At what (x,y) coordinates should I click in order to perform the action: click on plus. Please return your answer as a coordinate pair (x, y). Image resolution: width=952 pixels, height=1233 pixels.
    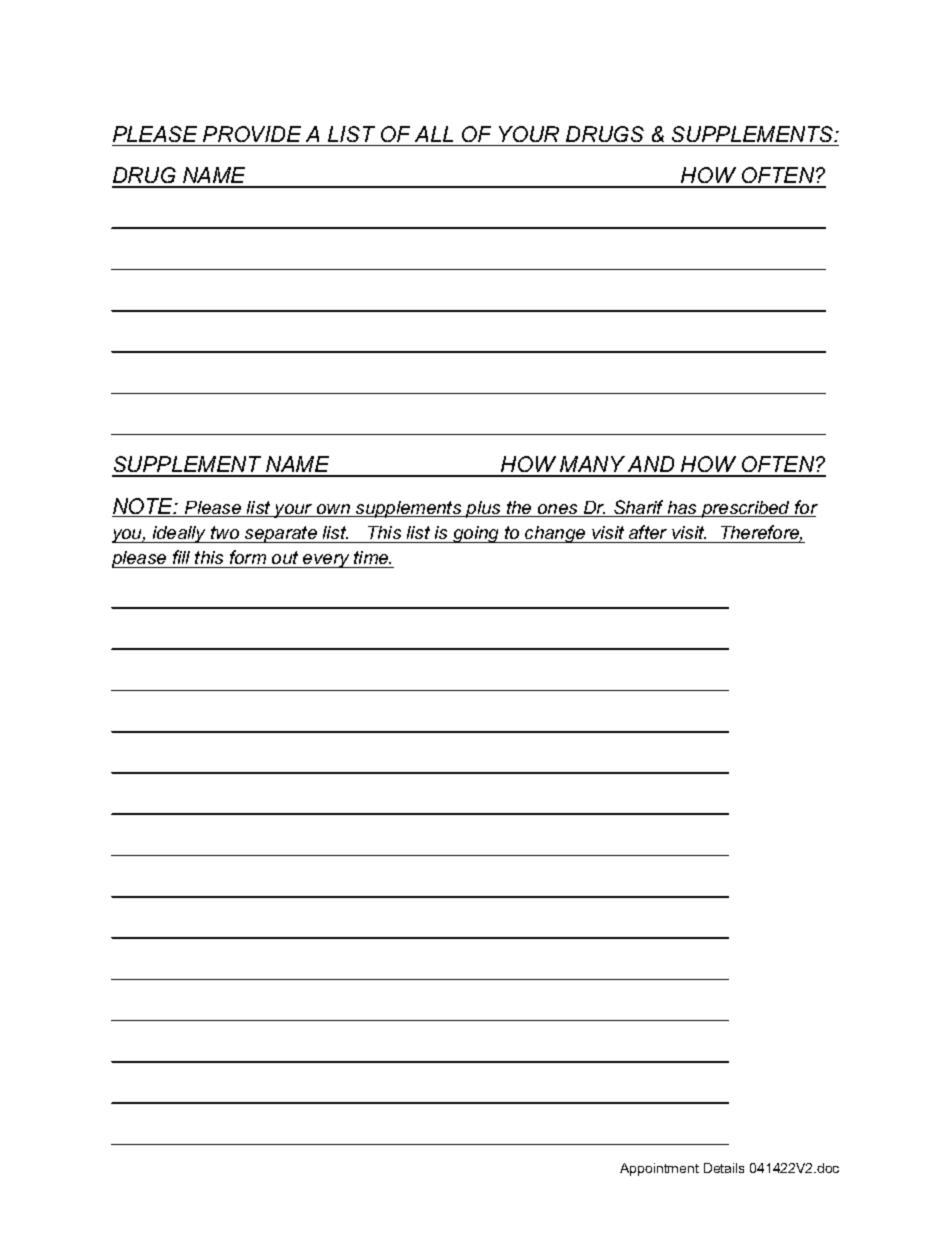
    Looking at the image, I should click on (484, 509).
